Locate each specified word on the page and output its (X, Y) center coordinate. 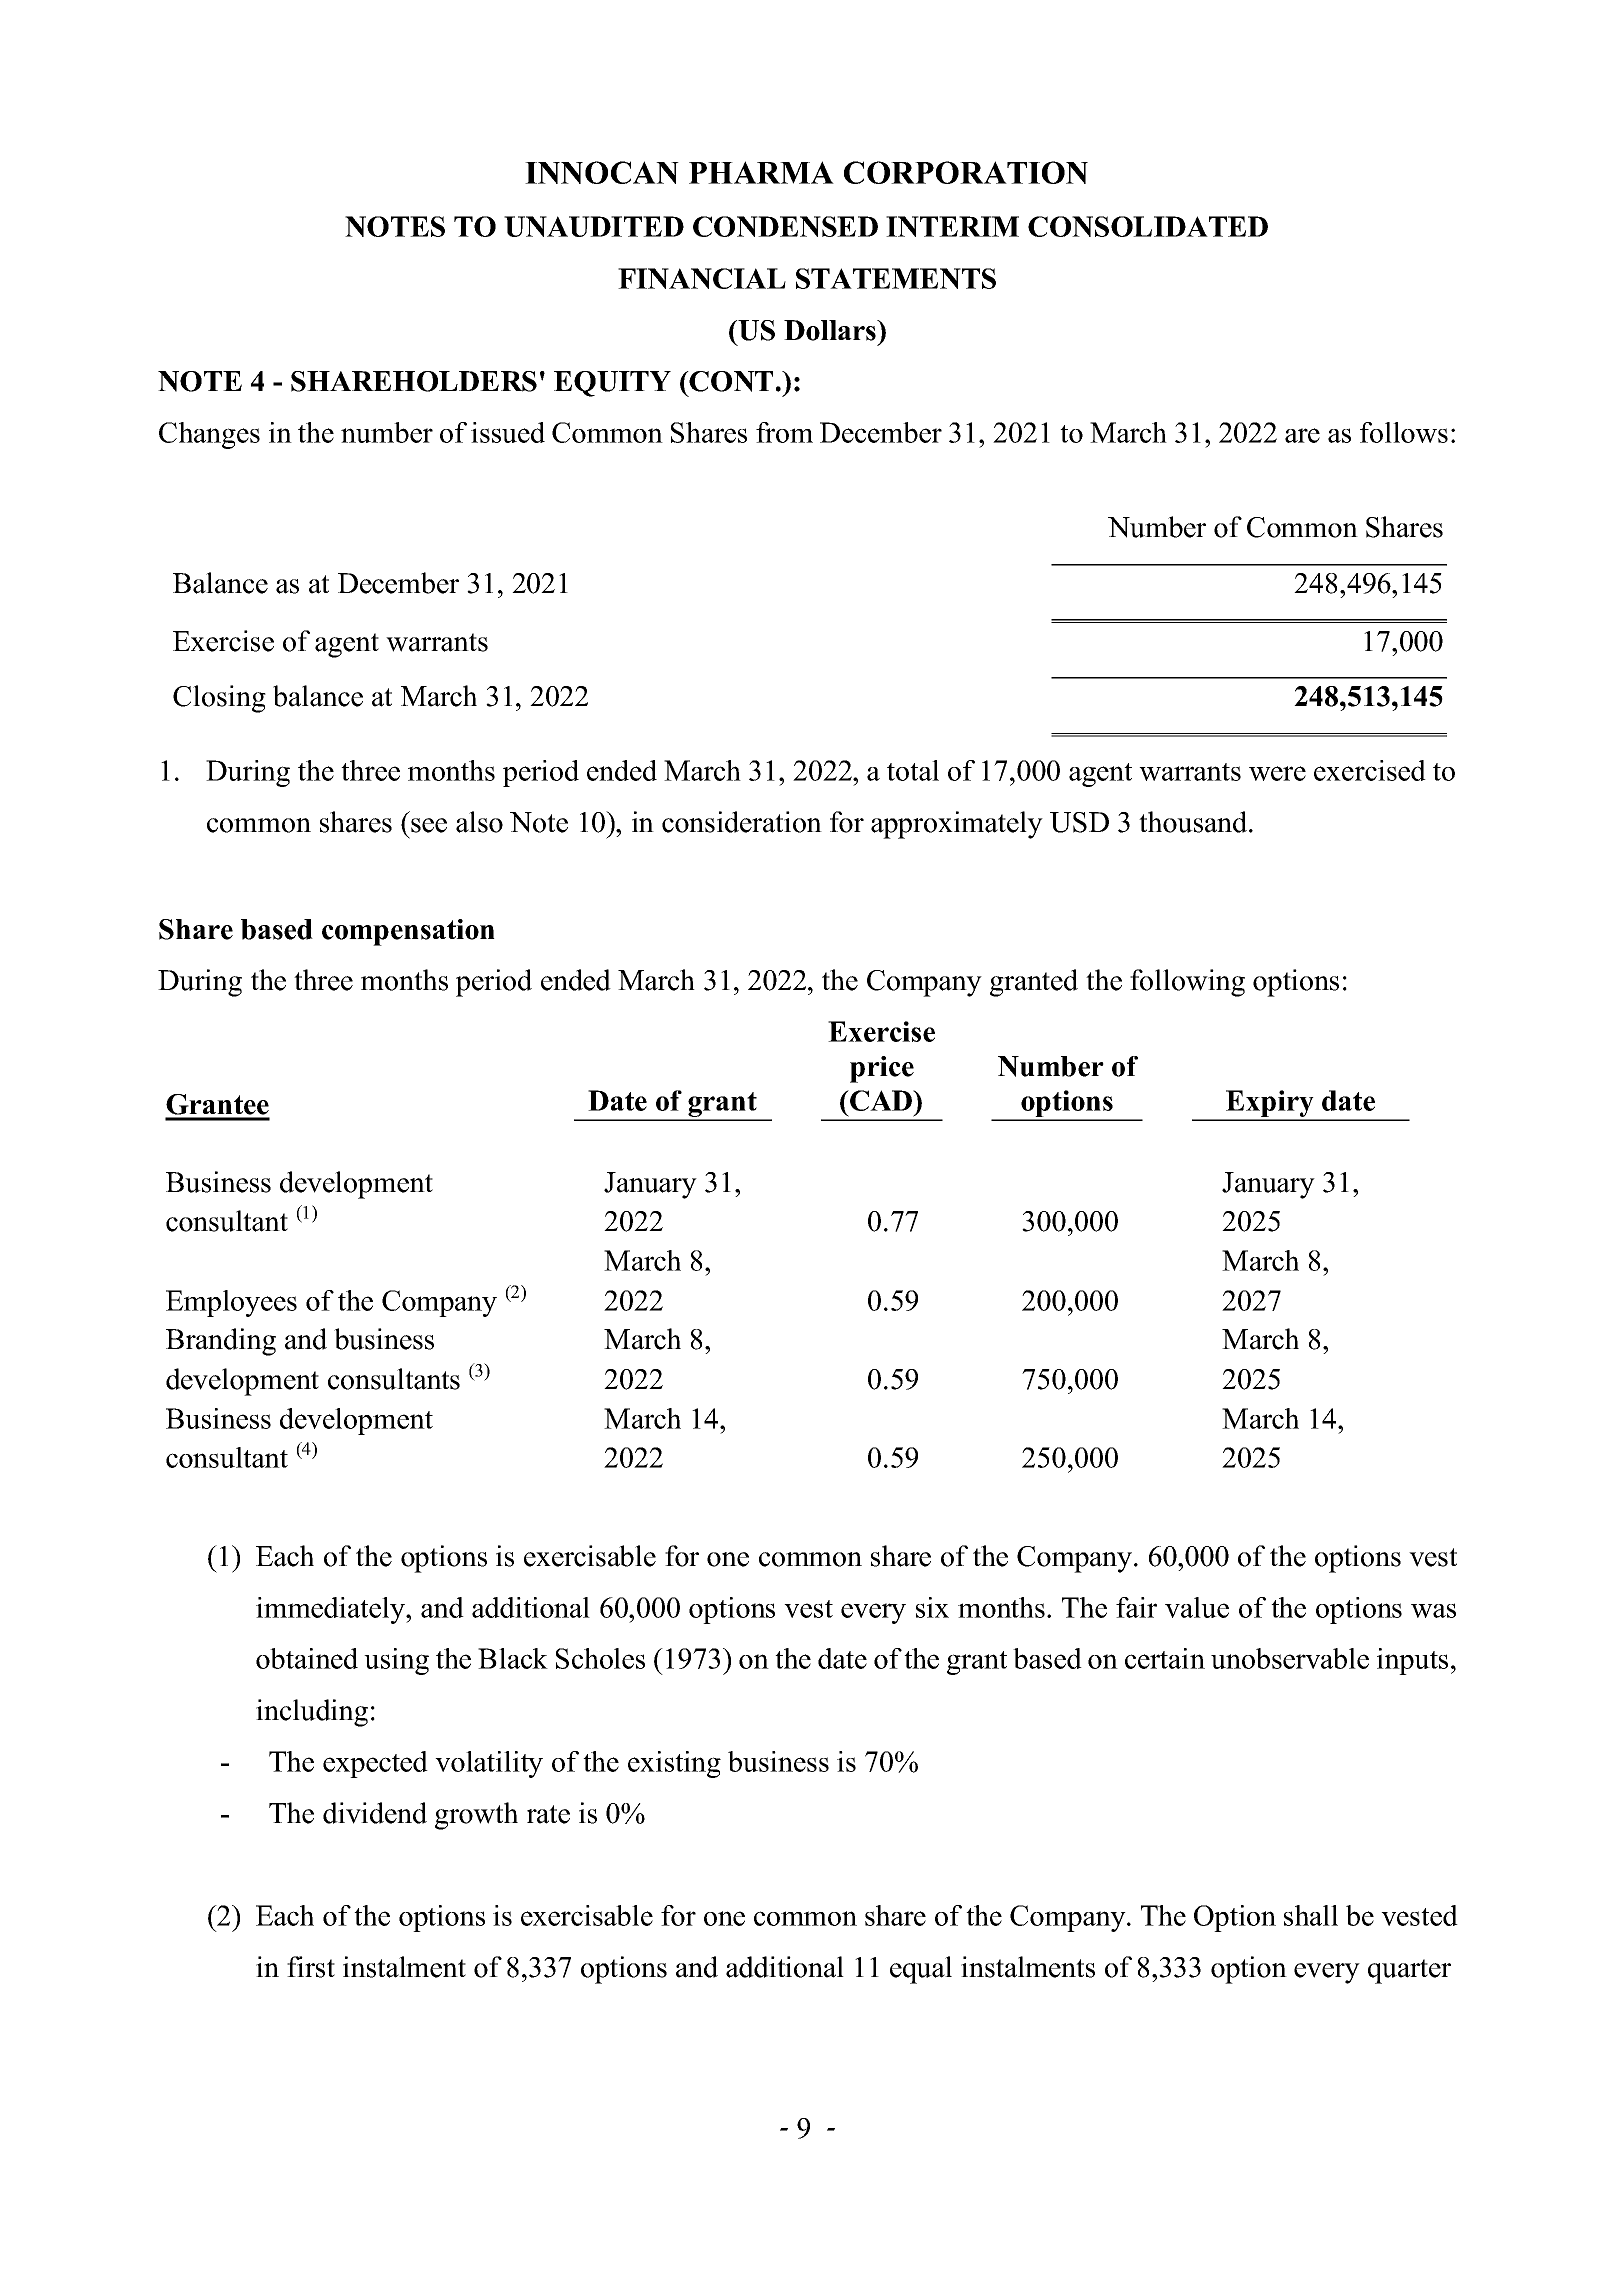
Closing (219, 699)
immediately (331, 1610)
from (784, 432)
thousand (1194, 822)
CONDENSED (785, 226)
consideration (742, 822)
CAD (881, 1100)
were (1277, 773)
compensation (408, 932)
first (311, 1967)
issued (508, 432)
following (1187, 983)
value (1197, 1607)
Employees (231, 1303)
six (932, 1607)
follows (1404, 432)
